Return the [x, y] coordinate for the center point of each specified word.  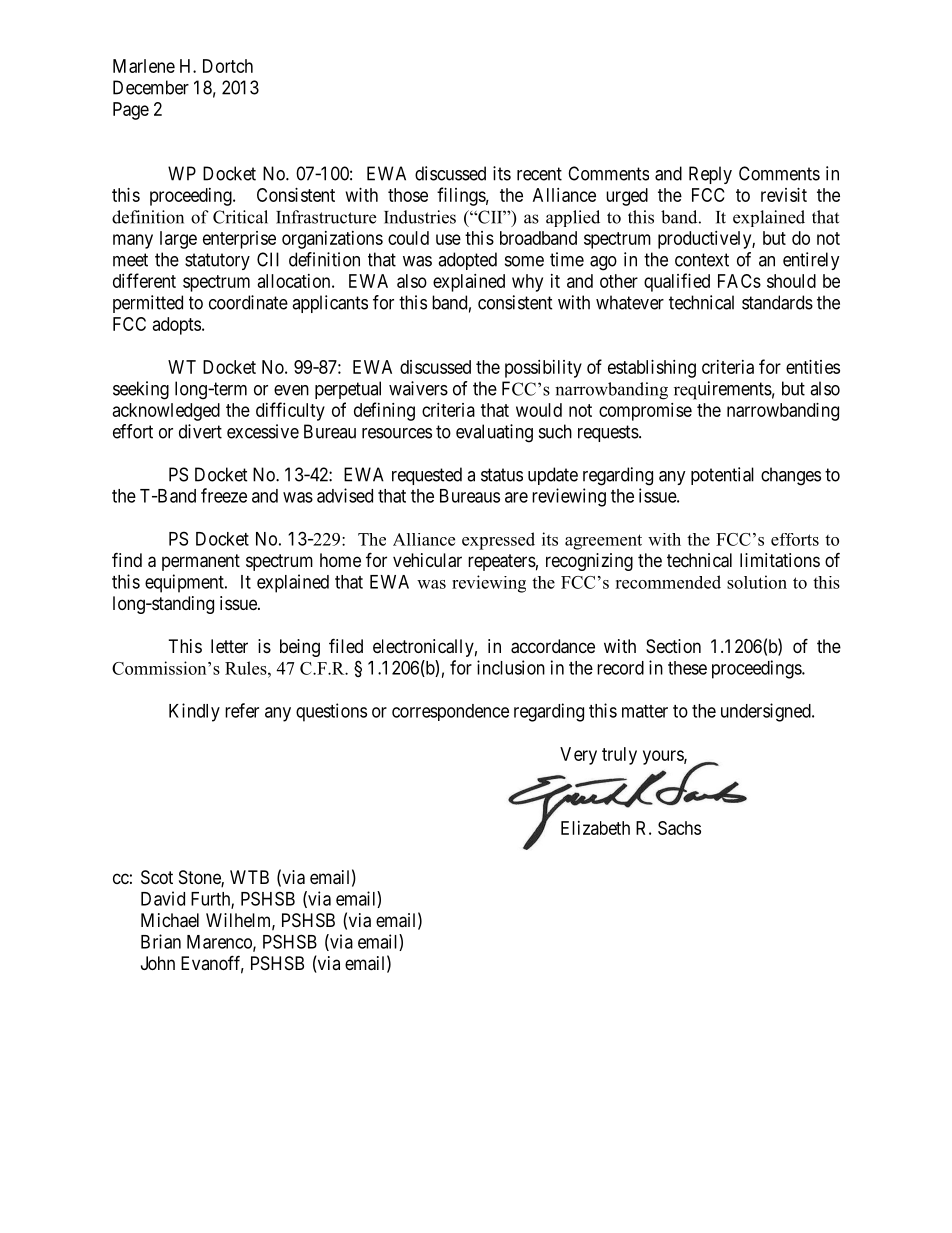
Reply [710, 175]
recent [539, 174]
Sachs [679, 828]
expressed [498, 541]
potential [722, 476]
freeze [224, 495]
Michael [170, 920]
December [151, 87]
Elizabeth [595, 828]
